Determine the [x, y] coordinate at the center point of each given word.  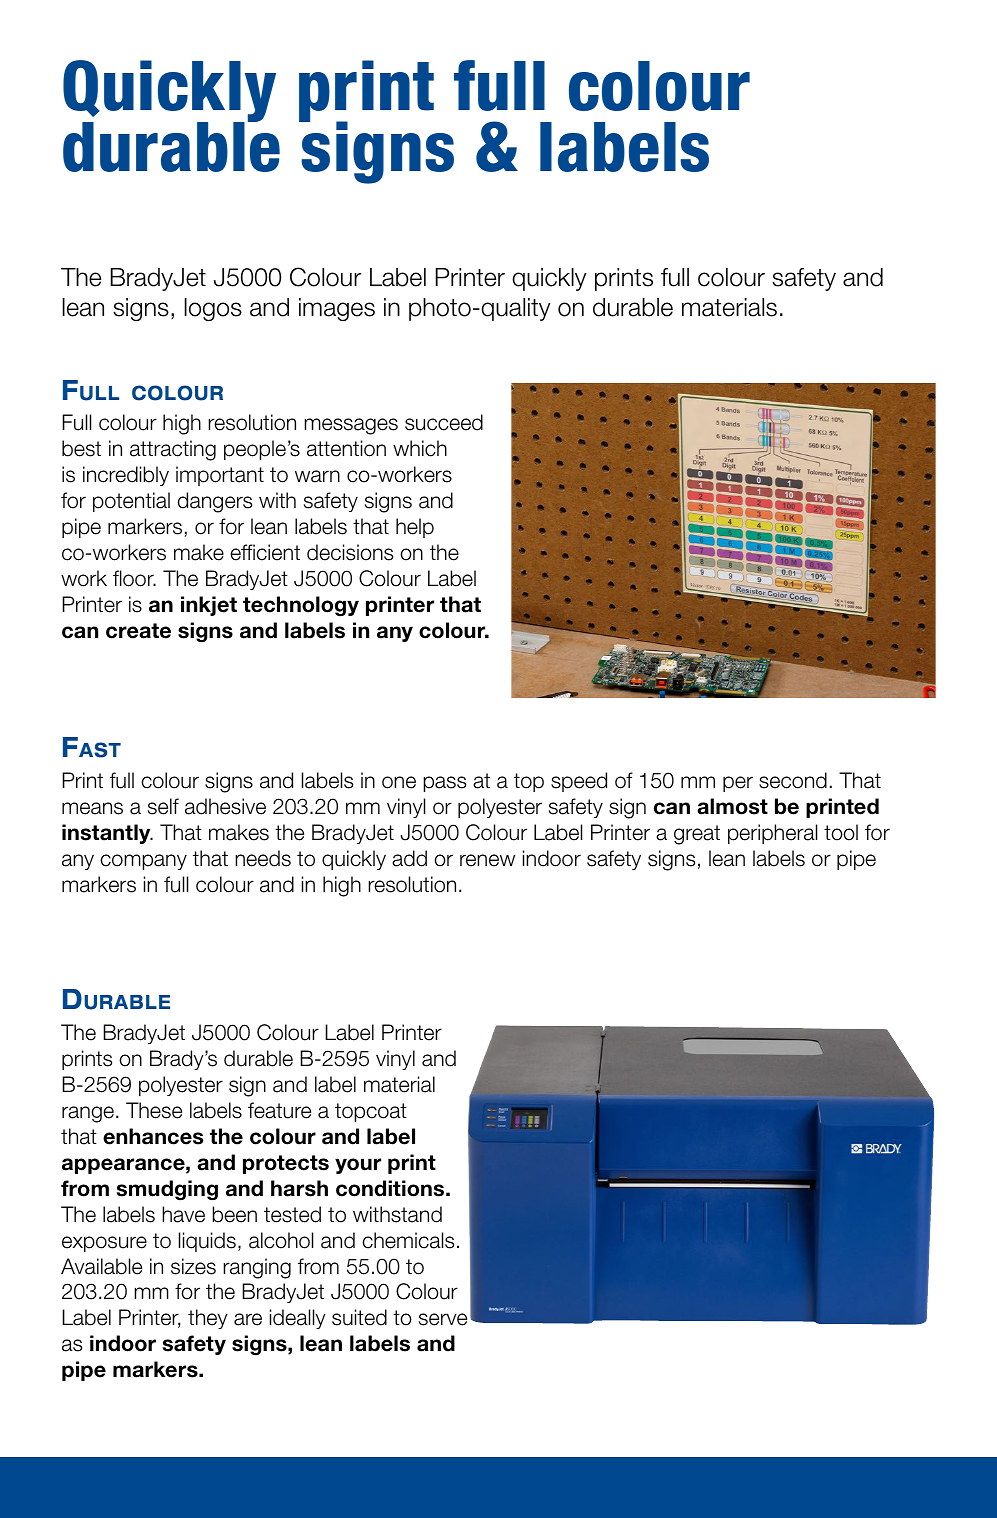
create [138, 631]
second [793, 780]
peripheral [772, 834]
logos [213, 309]
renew [487, 860]
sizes [193, 1266]
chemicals [408, 1240]
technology [301, 606]
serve [443, 1319]
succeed [444, 422]
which [420, 448]
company [143, 862]
